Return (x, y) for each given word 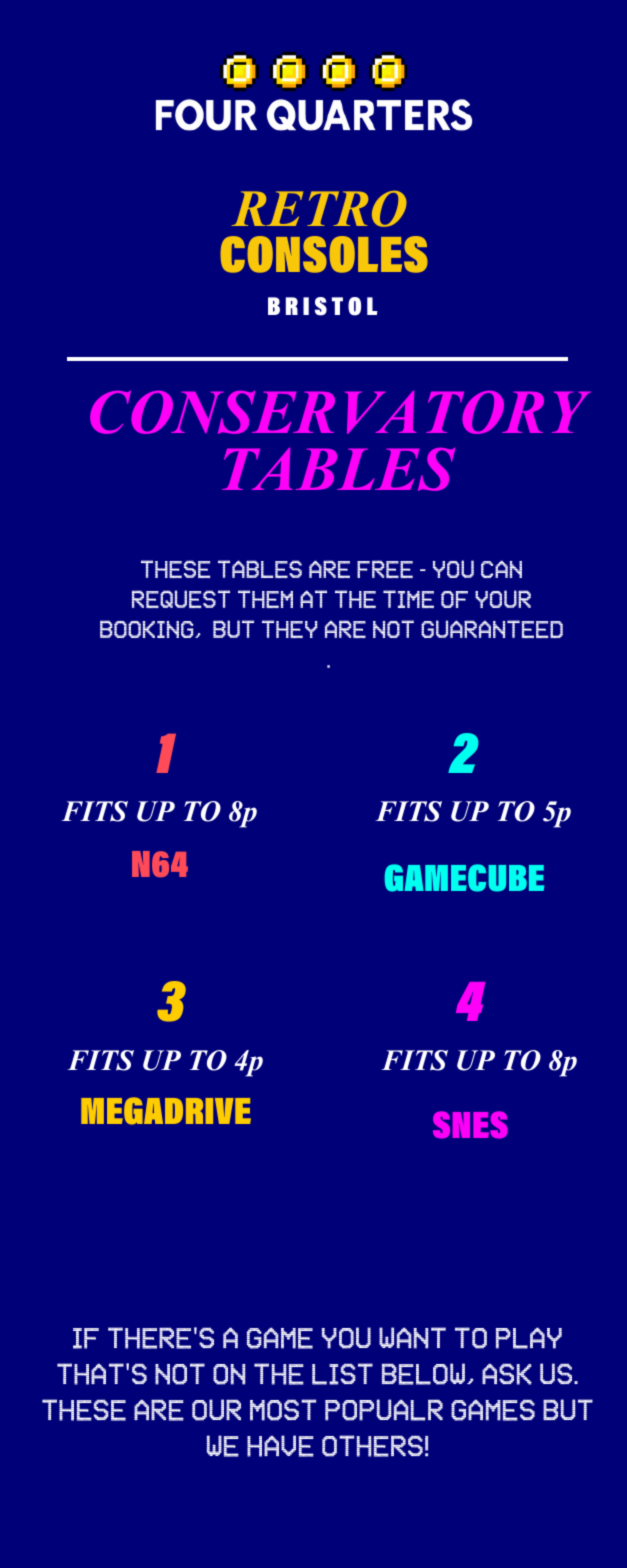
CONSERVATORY (340, 412)
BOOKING (148, 629)
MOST (283, 1410)
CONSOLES (324, 254)
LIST (342, 1374)
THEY (290, 629)
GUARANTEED (492, 629)
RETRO (319, 209)
